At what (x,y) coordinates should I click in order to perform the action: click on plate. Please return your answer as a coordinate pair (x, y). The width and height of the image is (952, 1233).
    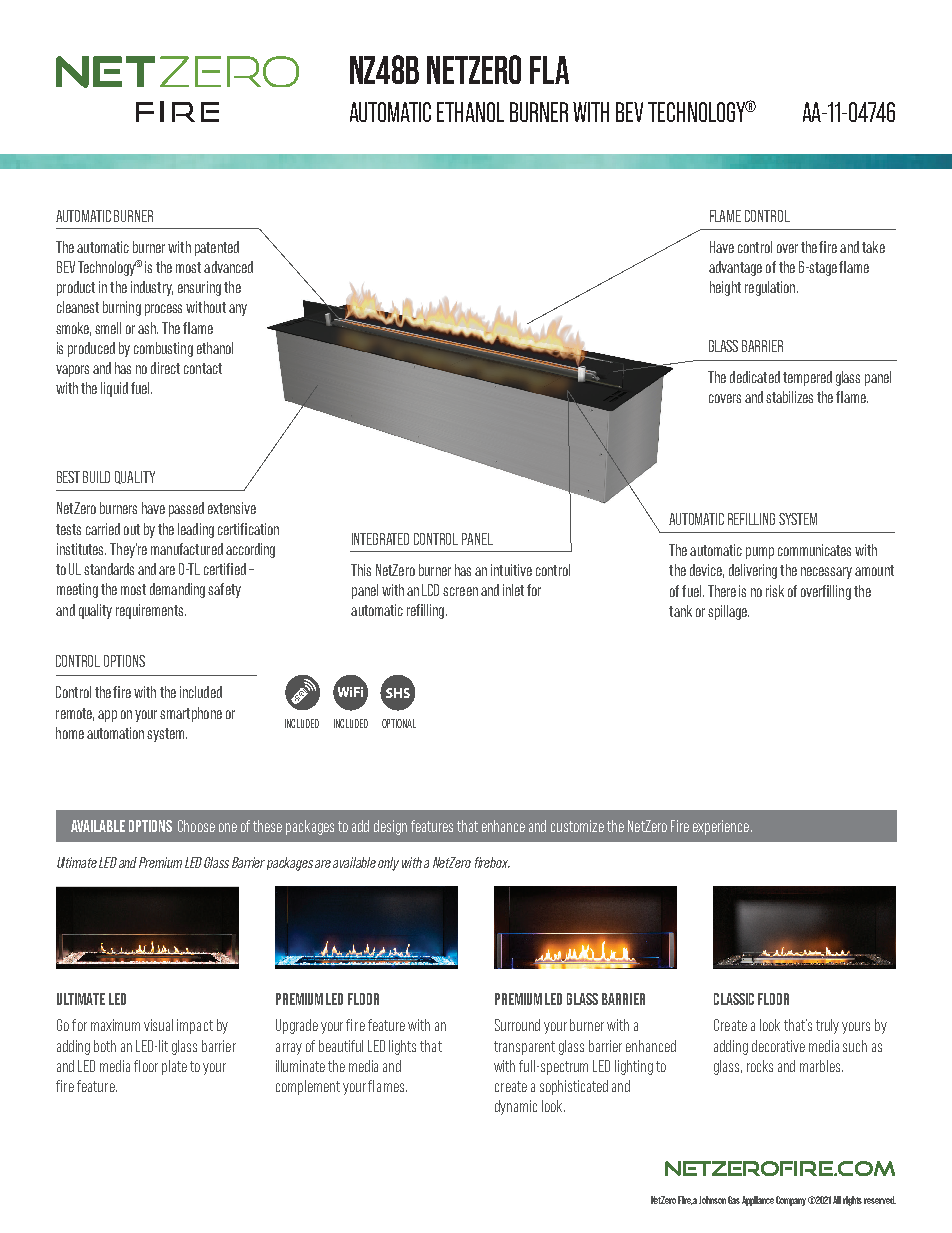
    Looking at the image, I should click on (174, 1067).
